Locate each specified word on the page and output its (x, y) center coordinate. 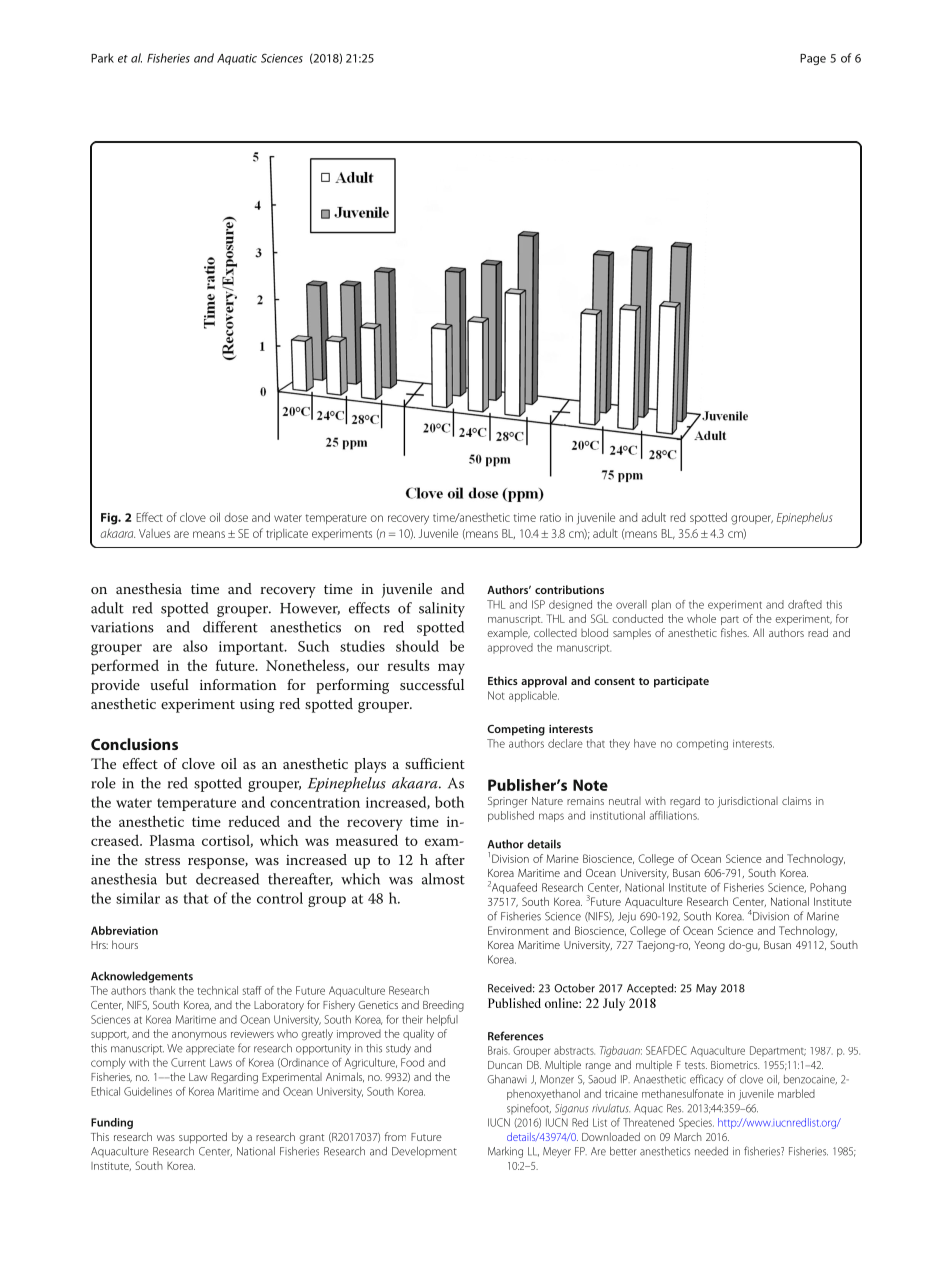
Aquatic (237, 59)
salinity (442, 609)
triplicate (287, 534)
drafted (805, 604)
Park (102, 58)
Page (813, 59)
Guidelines (148, 1091)
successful (432, 684)
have (645, 743)
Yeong (709, 946)
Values (154, 533)
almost (443, 879)
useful (169, 684)
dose (236, 517)
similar (138, 898)
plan (661, 605)
